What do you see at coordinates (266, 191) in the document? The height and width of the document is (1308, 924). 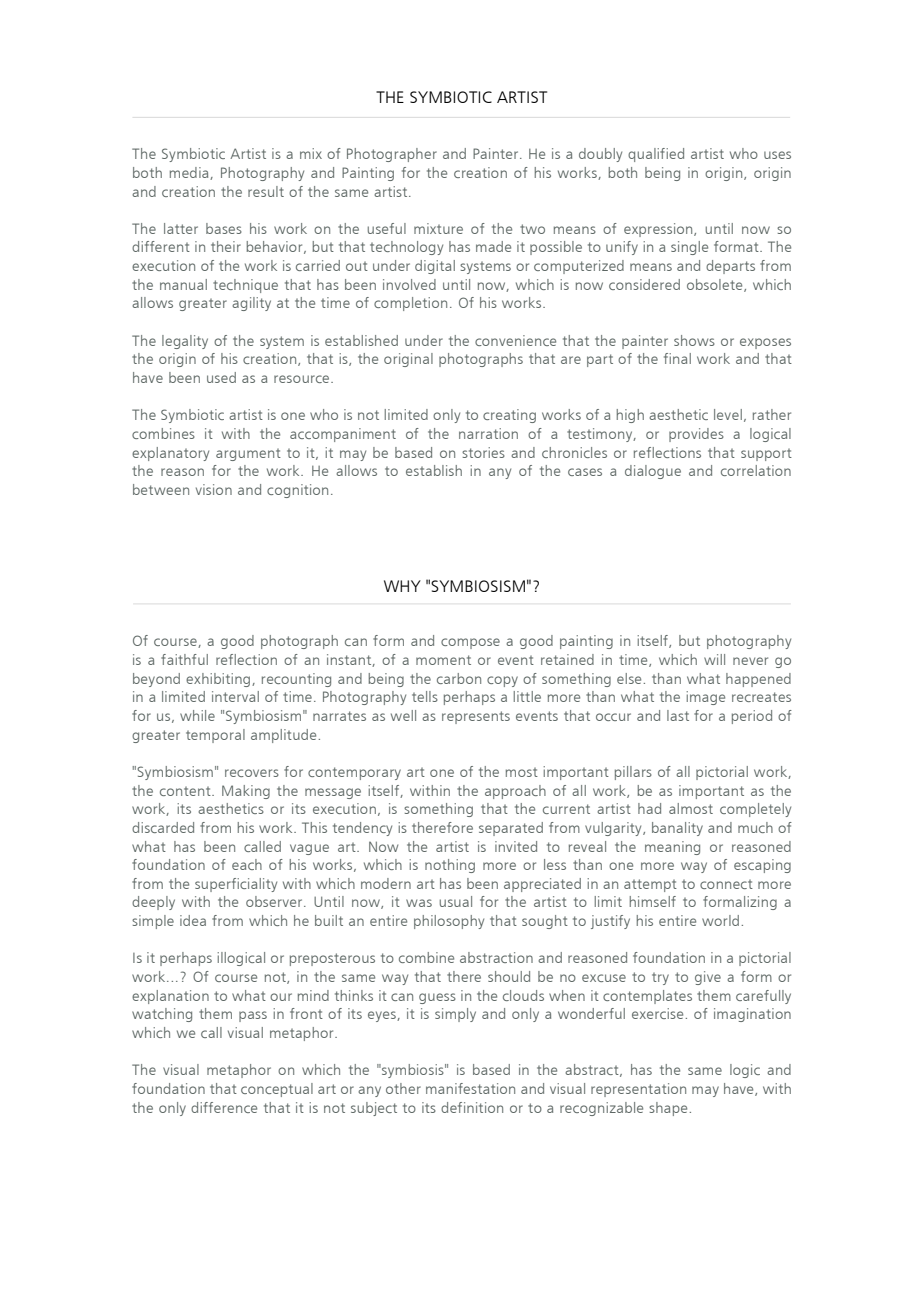 I see `result` at bounding box center [266, 191].
